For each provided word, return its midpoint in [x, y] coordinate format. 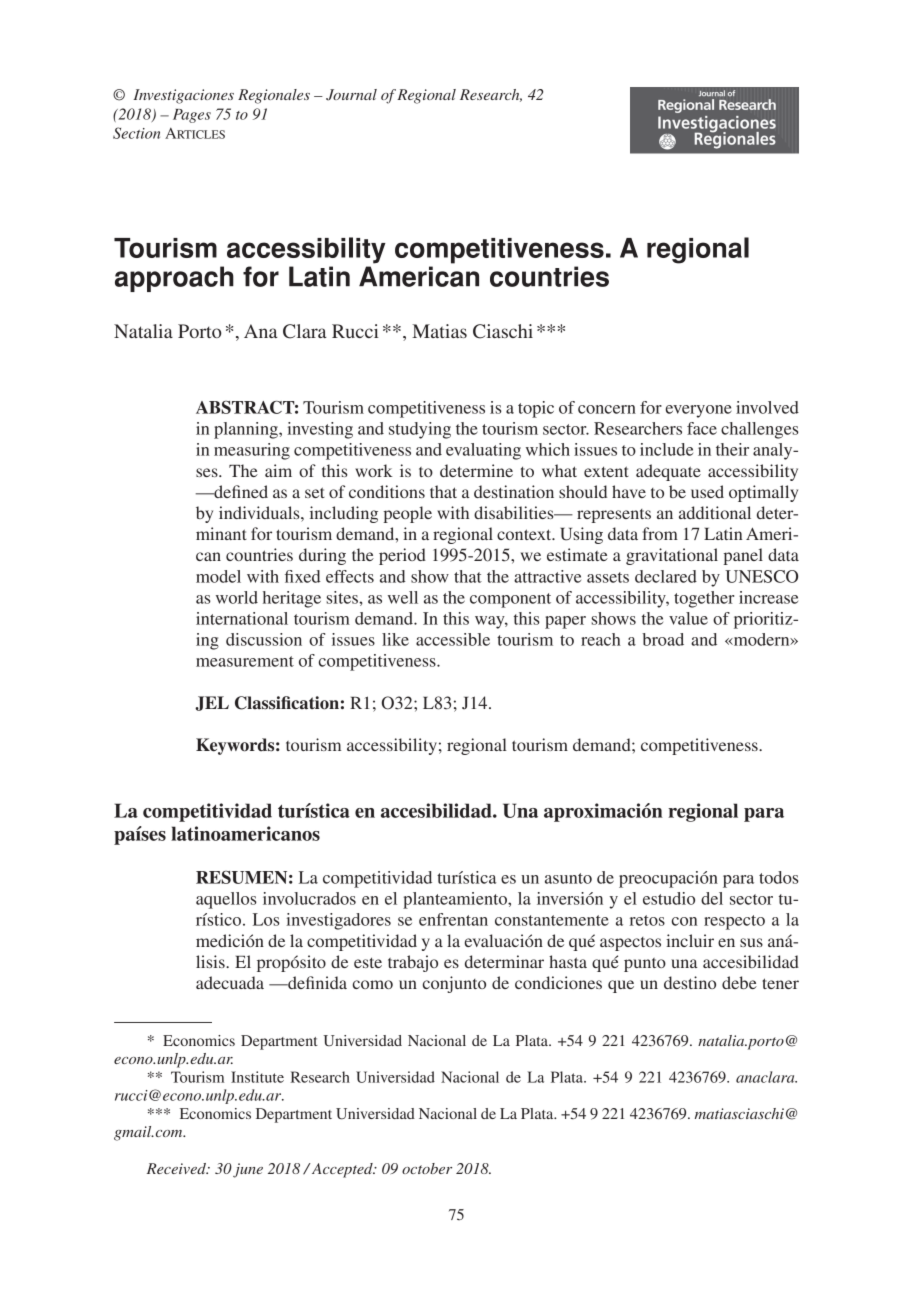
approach [174, 279]
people [407, 514]
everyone [699, 411]
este [368, 963]
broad [663, 639]
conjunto [454, 984]
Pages [192, 116]
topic [536, 409]
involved [767, 407]
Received [177, 1168]
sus [751, 942]
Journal [351, 95]
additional [715, 512]
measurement [245, 661]
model [218, 576]
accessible [453, 639]
